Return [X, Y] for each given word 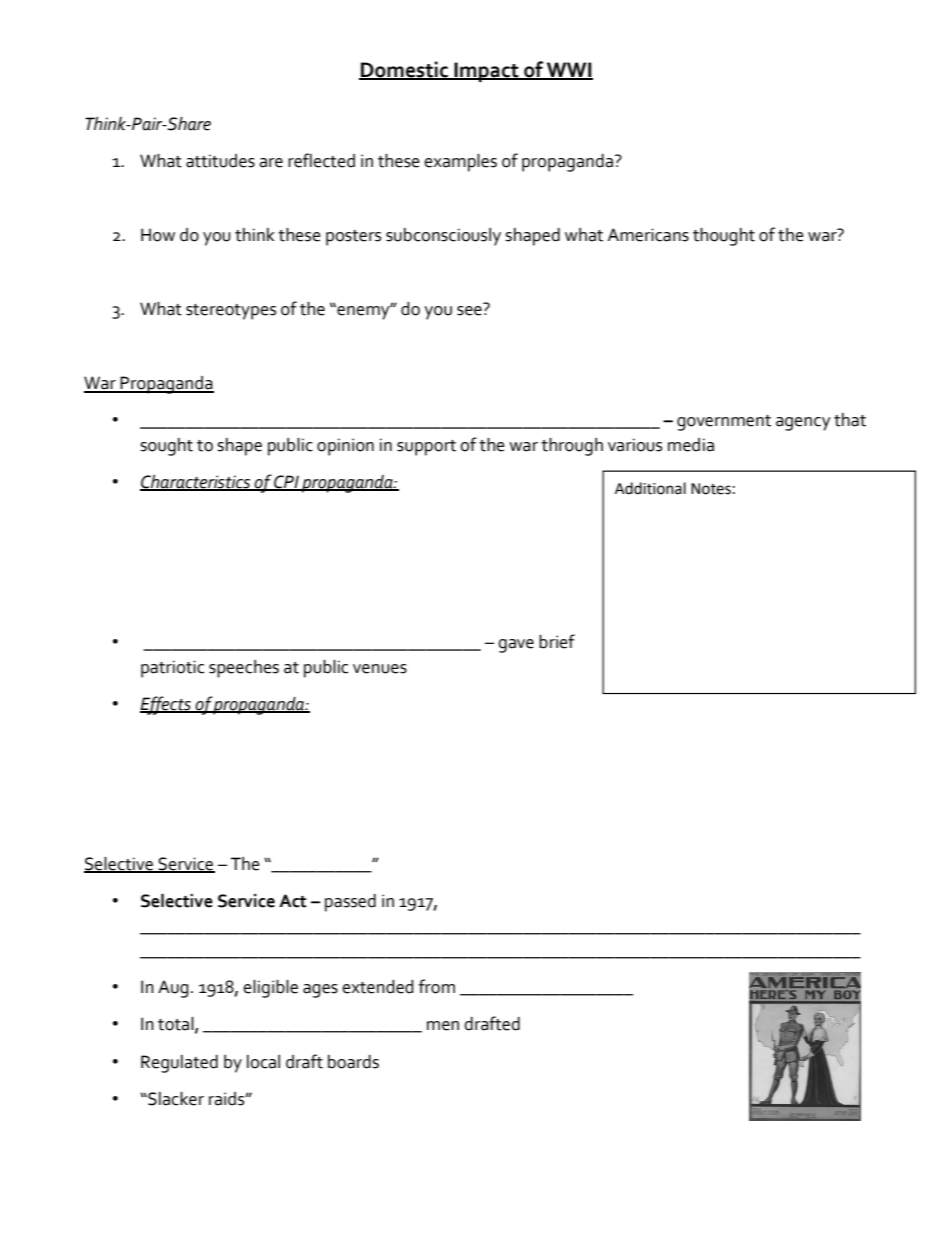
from [437, 986]
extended [378, 987]
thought [724, 237]
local [263, 1062]
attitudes [220, 161]
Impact [486, 72]
